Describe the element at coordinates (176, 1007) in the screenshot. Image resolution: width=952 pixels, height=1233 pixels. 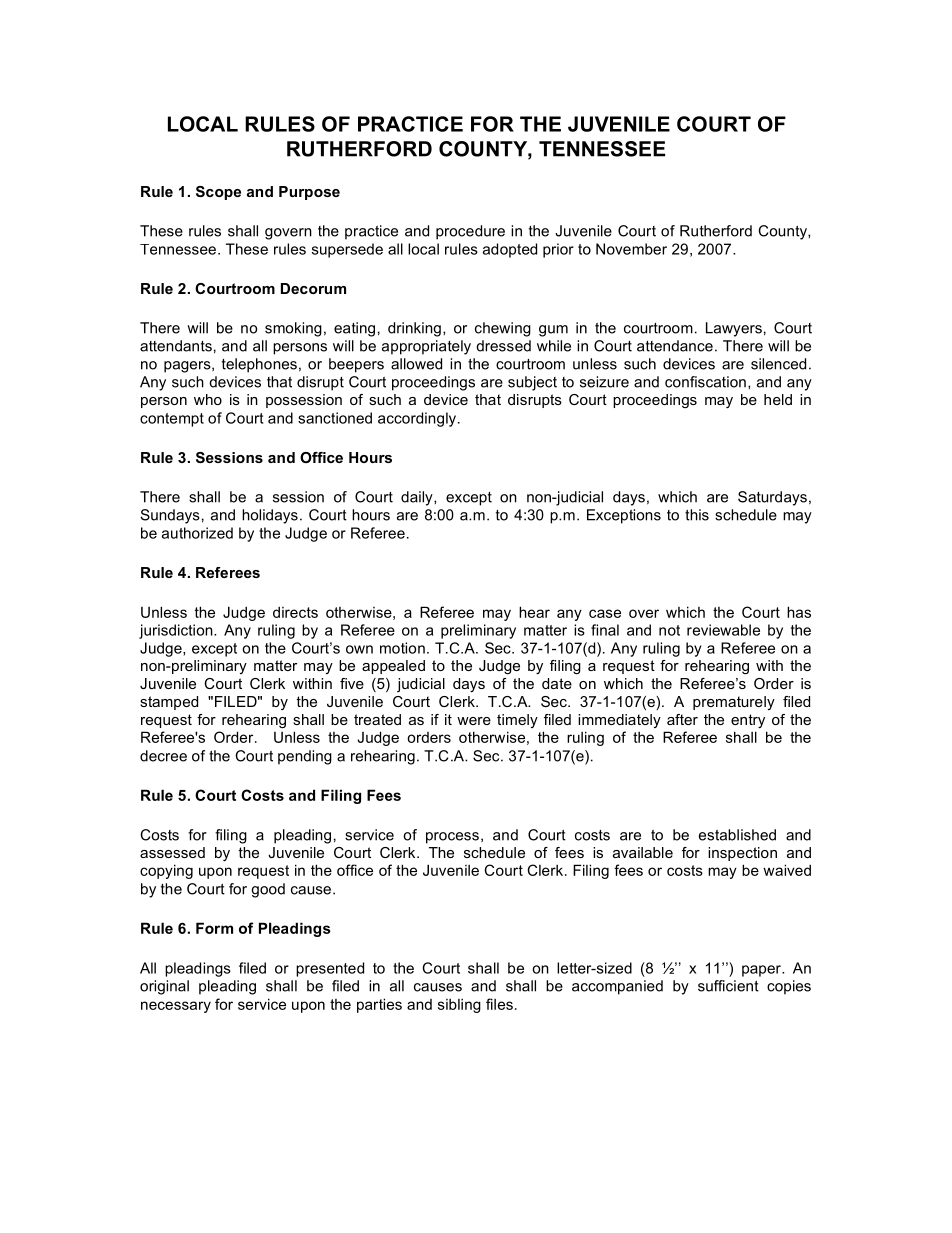
I see `necessary` at that location.
